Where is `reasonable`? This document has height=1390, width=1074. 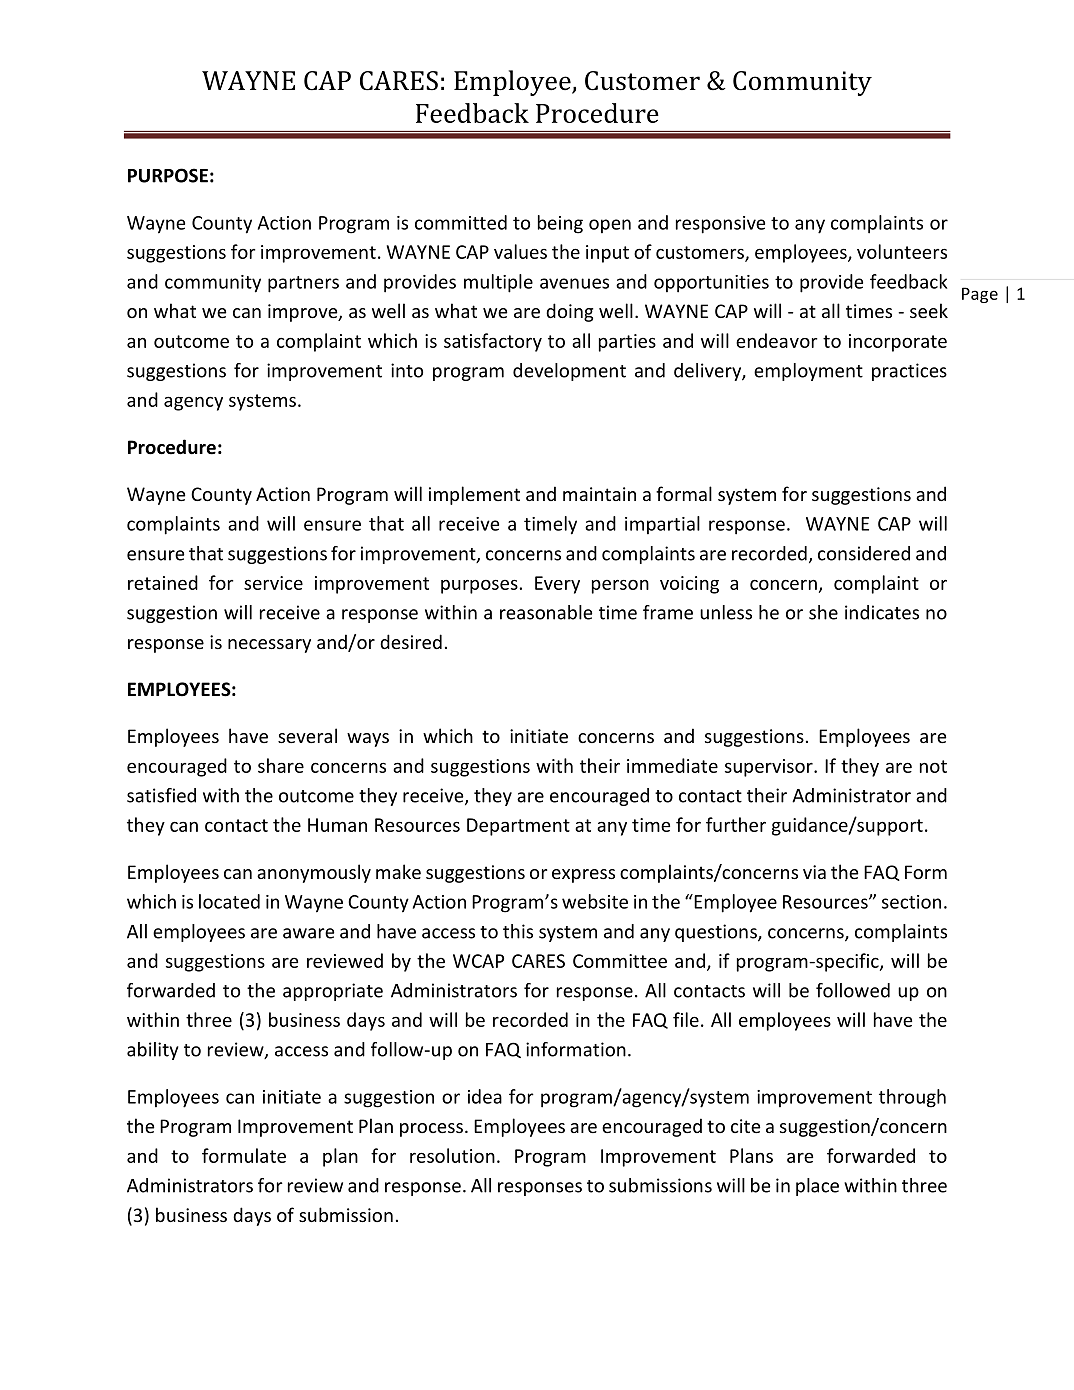
reasonable is located at coordinates (546, 612).
